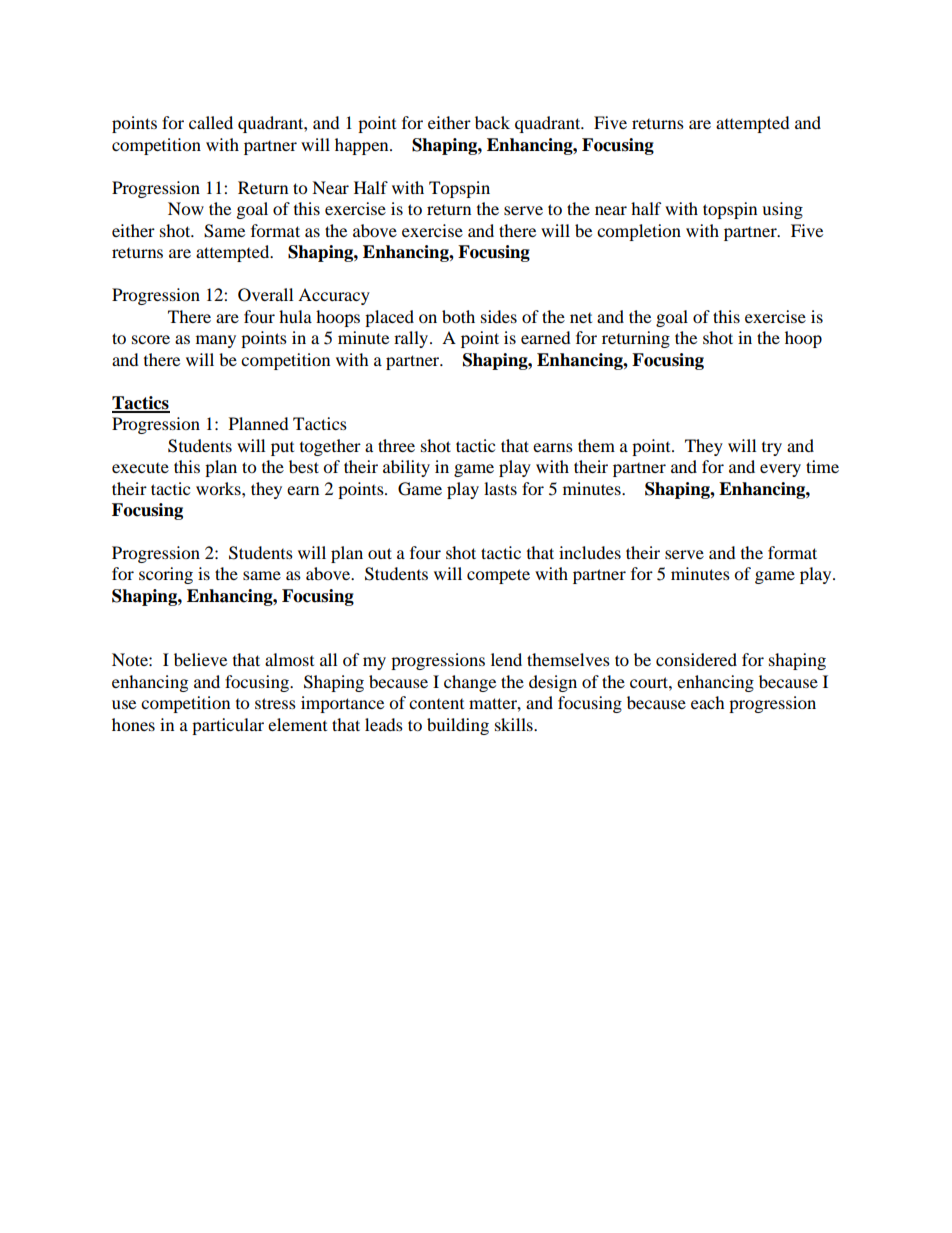 The height and width of the image is (1233, 952). What do you see at coordinates (211, 122) in the image?
I see `called` at bounding box center [211, 122].
